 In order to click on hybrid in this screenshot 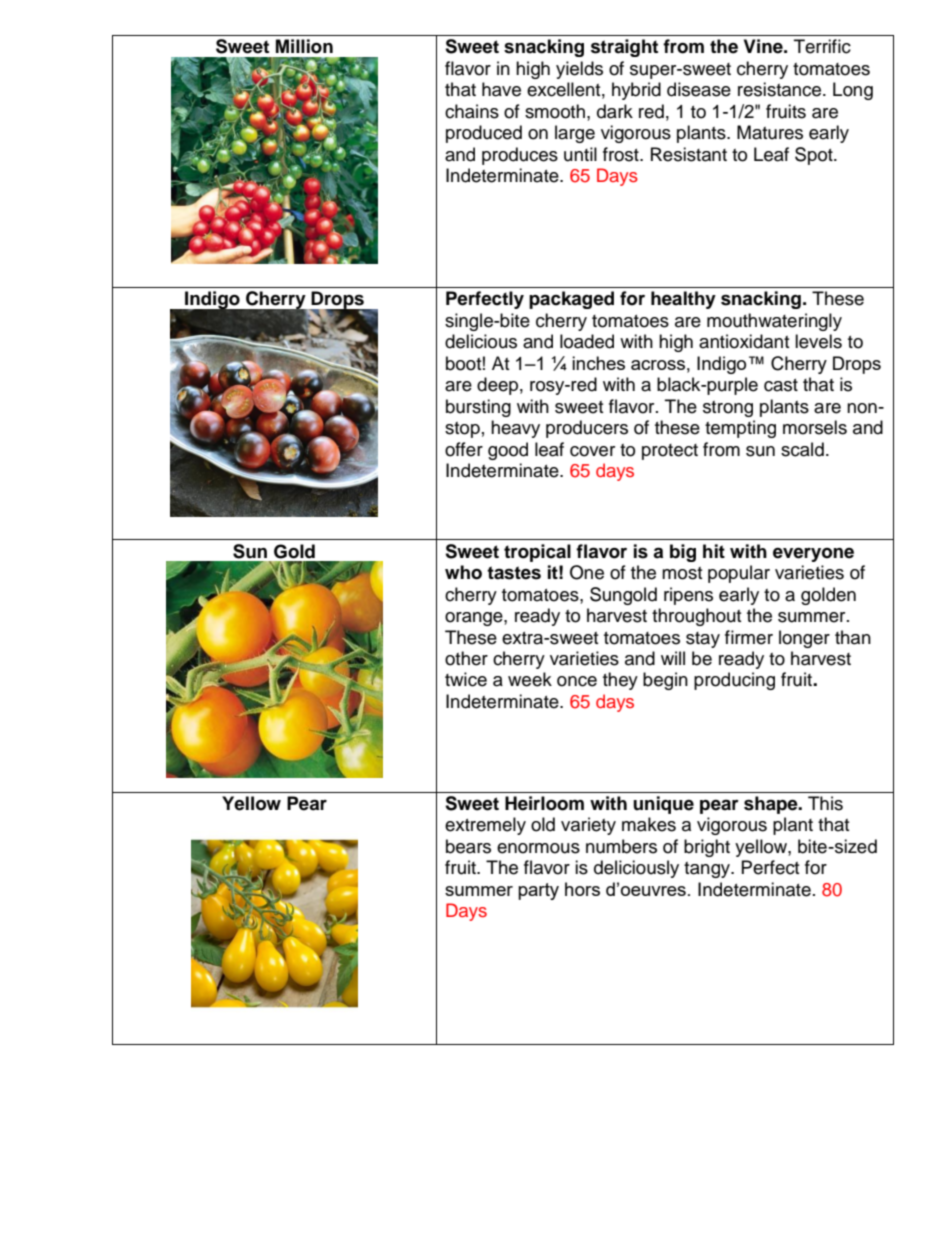, I will do `click(636, 91)`.
